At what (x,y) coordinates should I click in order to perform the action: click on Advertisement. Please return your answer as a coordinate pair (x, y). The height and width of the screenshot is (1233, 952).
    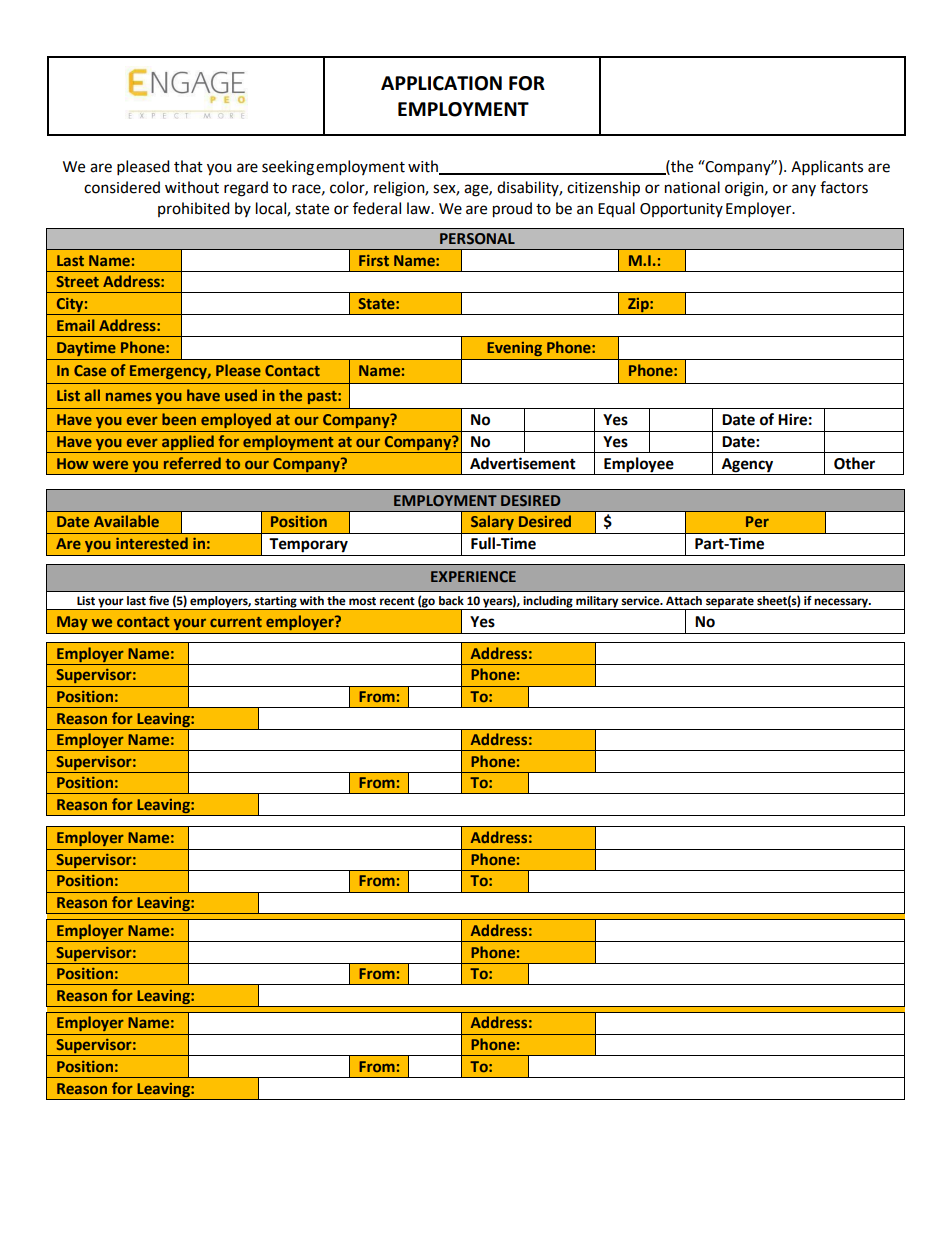
    Looking at the image, I should click on (523, 463).
